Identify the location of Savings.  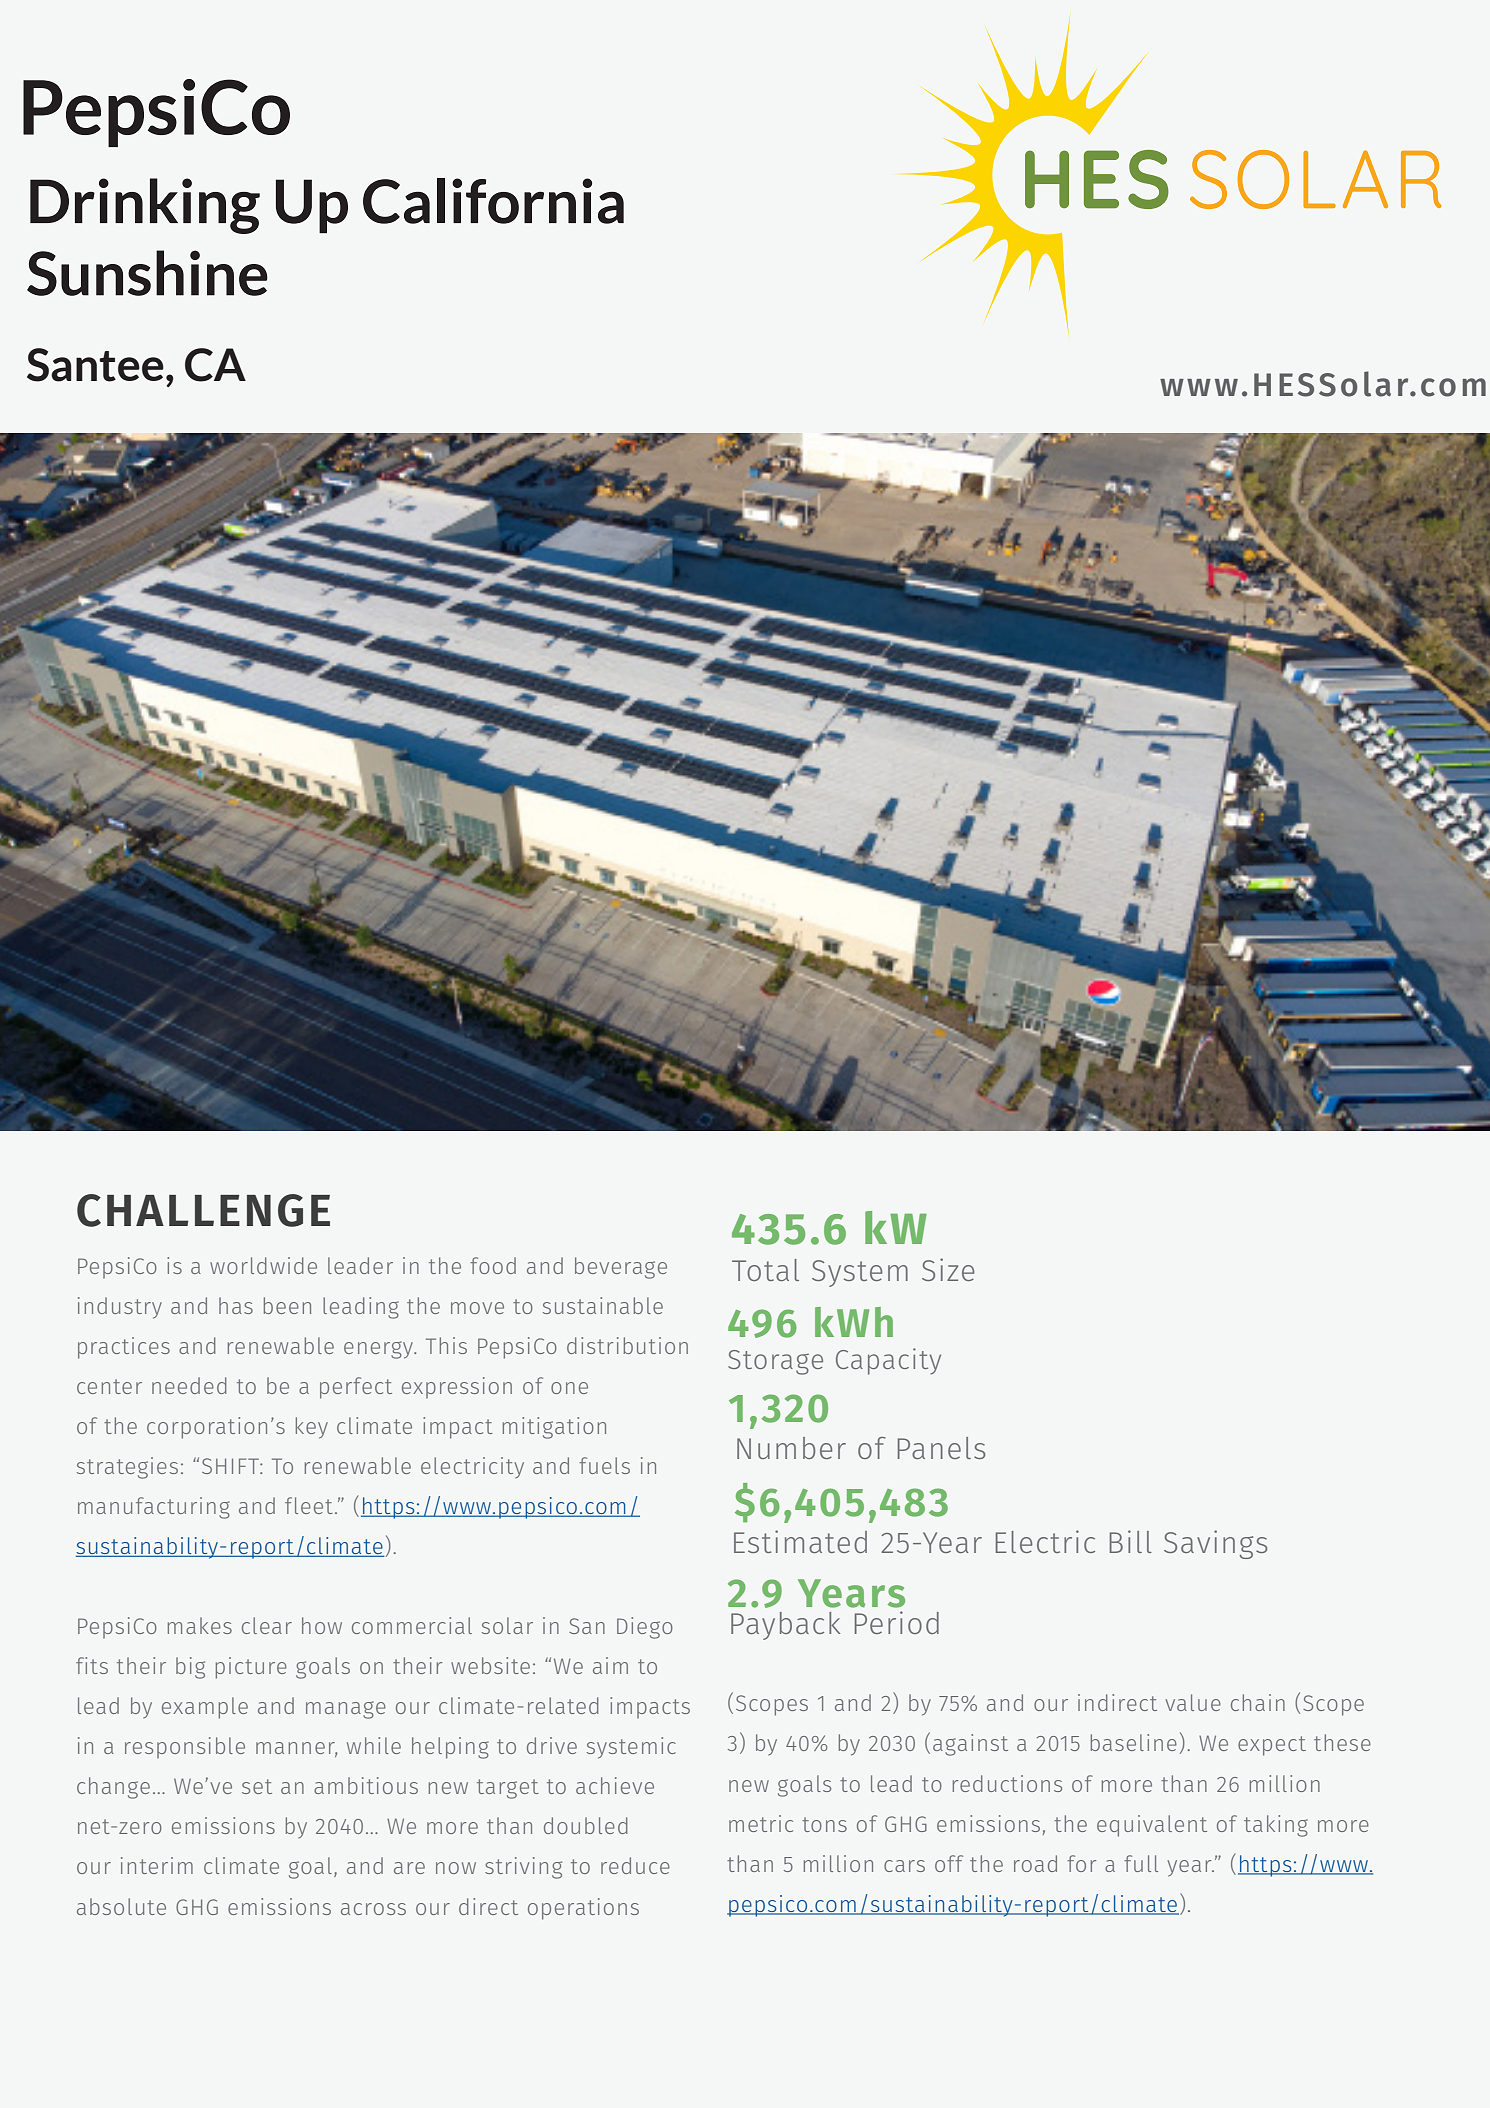
(1216, 1544).
